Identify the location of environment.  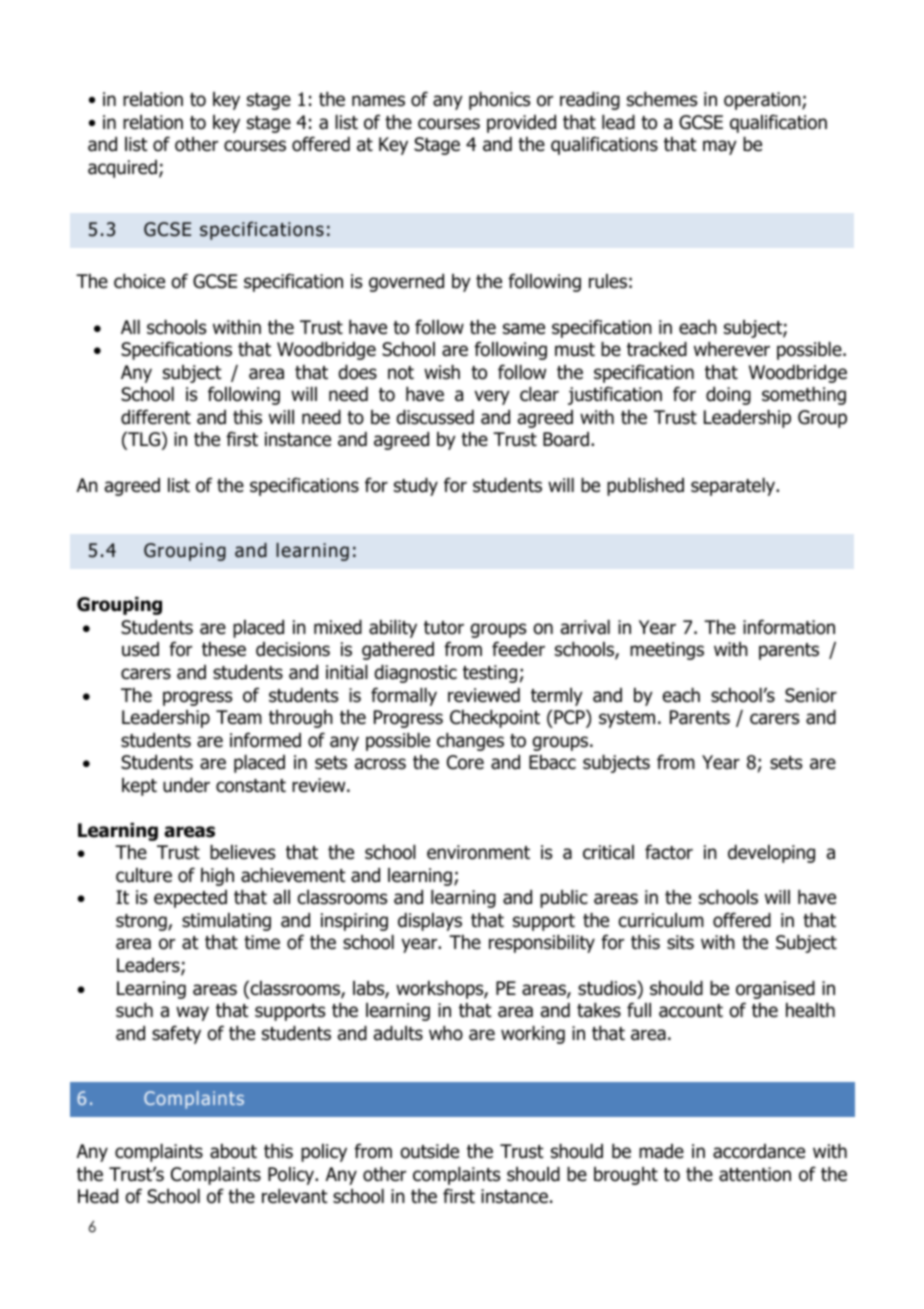
(478, 852).
